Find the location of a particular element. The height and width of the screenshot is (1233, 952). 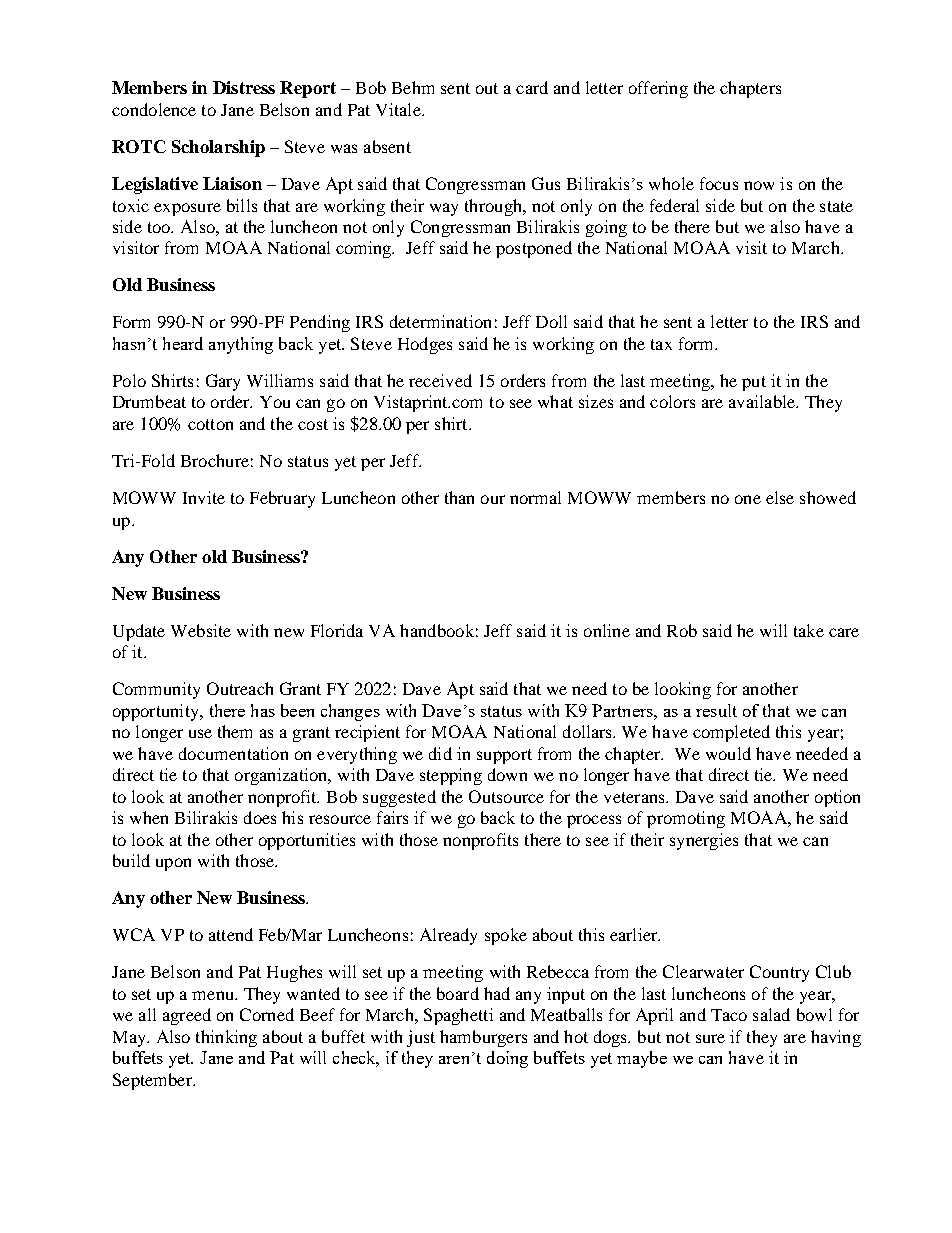

hamburgers is located at coordinates (483, 1038).
